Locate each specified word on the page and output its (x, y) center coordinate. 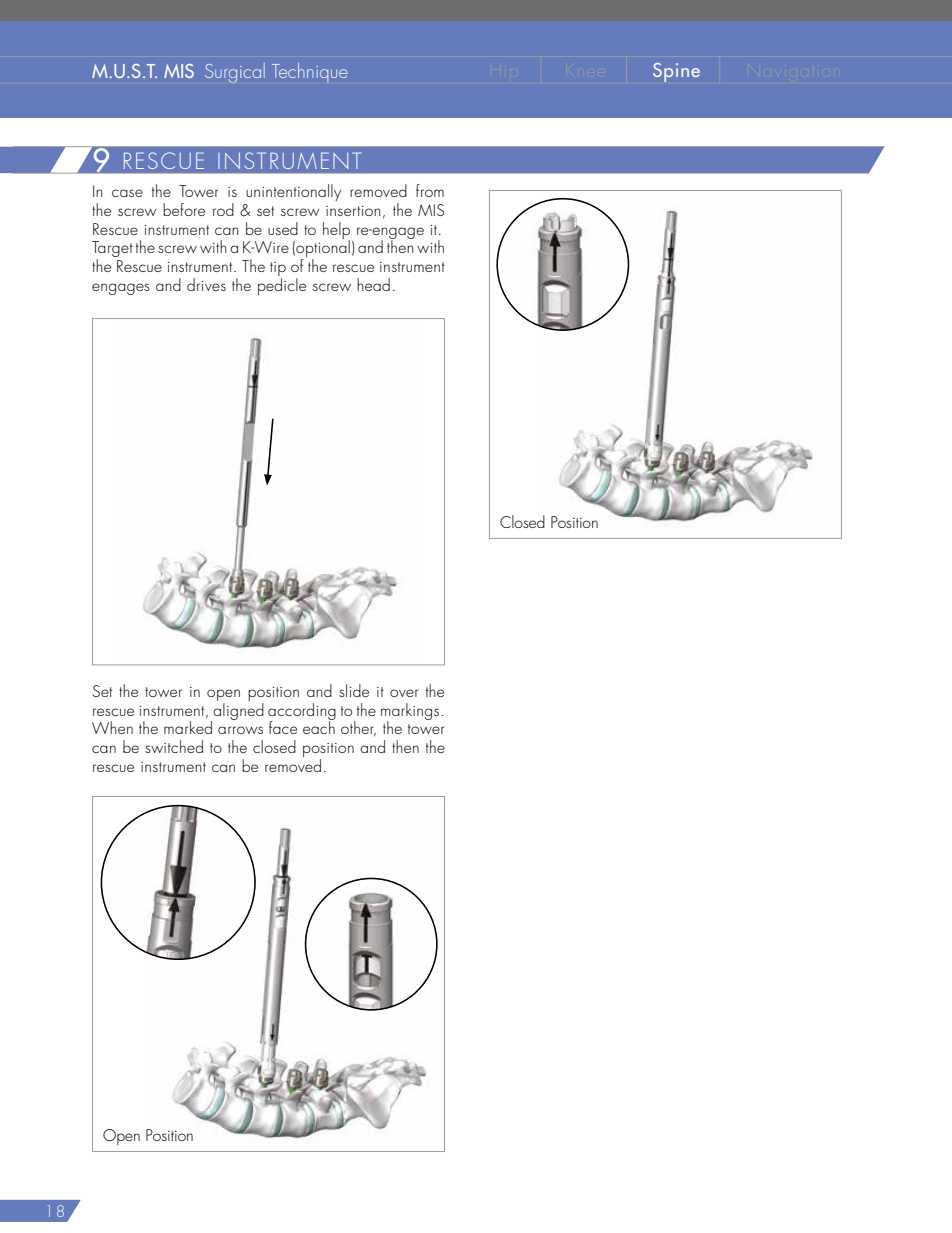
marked (188, 727)
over (404, 693)
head (373, 284)
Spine (676, 72)
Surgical (235, 73)
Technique (310, 72)
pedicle (282, 285)
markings (411, 712)
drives (206, 284)
